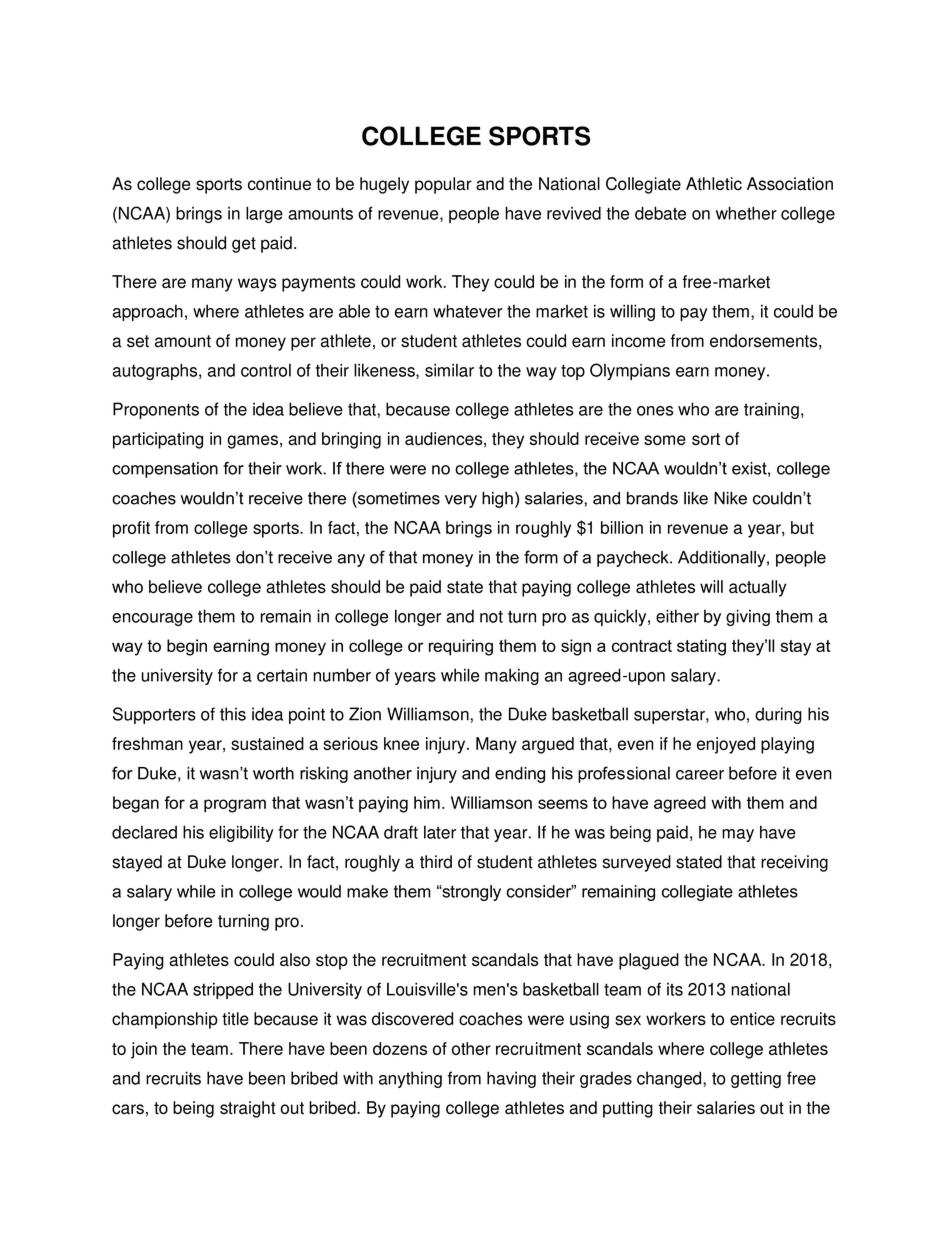 This screenshot has width=952, height=1233. Describe the element at coordinates (746, 213) in the screenshot. I see `whether` at that location.
